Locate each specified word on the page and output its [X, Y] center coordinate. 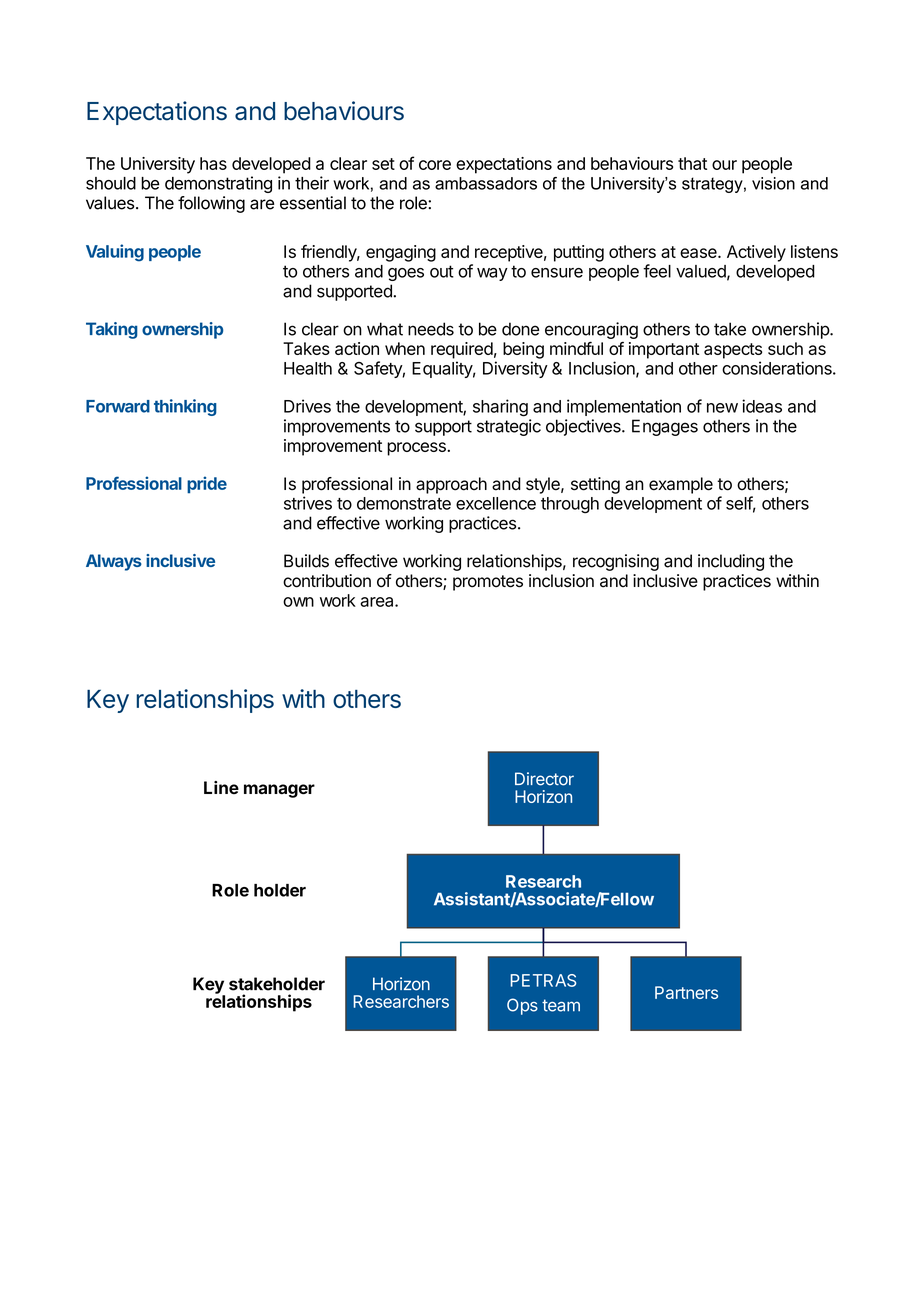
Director [544, 779]
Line [221, 787]
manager [279, 791]
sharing [500, 408]
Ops [522, 1006]
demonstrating [218, 184]
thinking [185, 407]
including [731, 562]
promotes [488, 583]
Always [114, 562]
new [722, 408]
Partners [686, 992]
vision [773, 183]
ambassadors [486, 183]
